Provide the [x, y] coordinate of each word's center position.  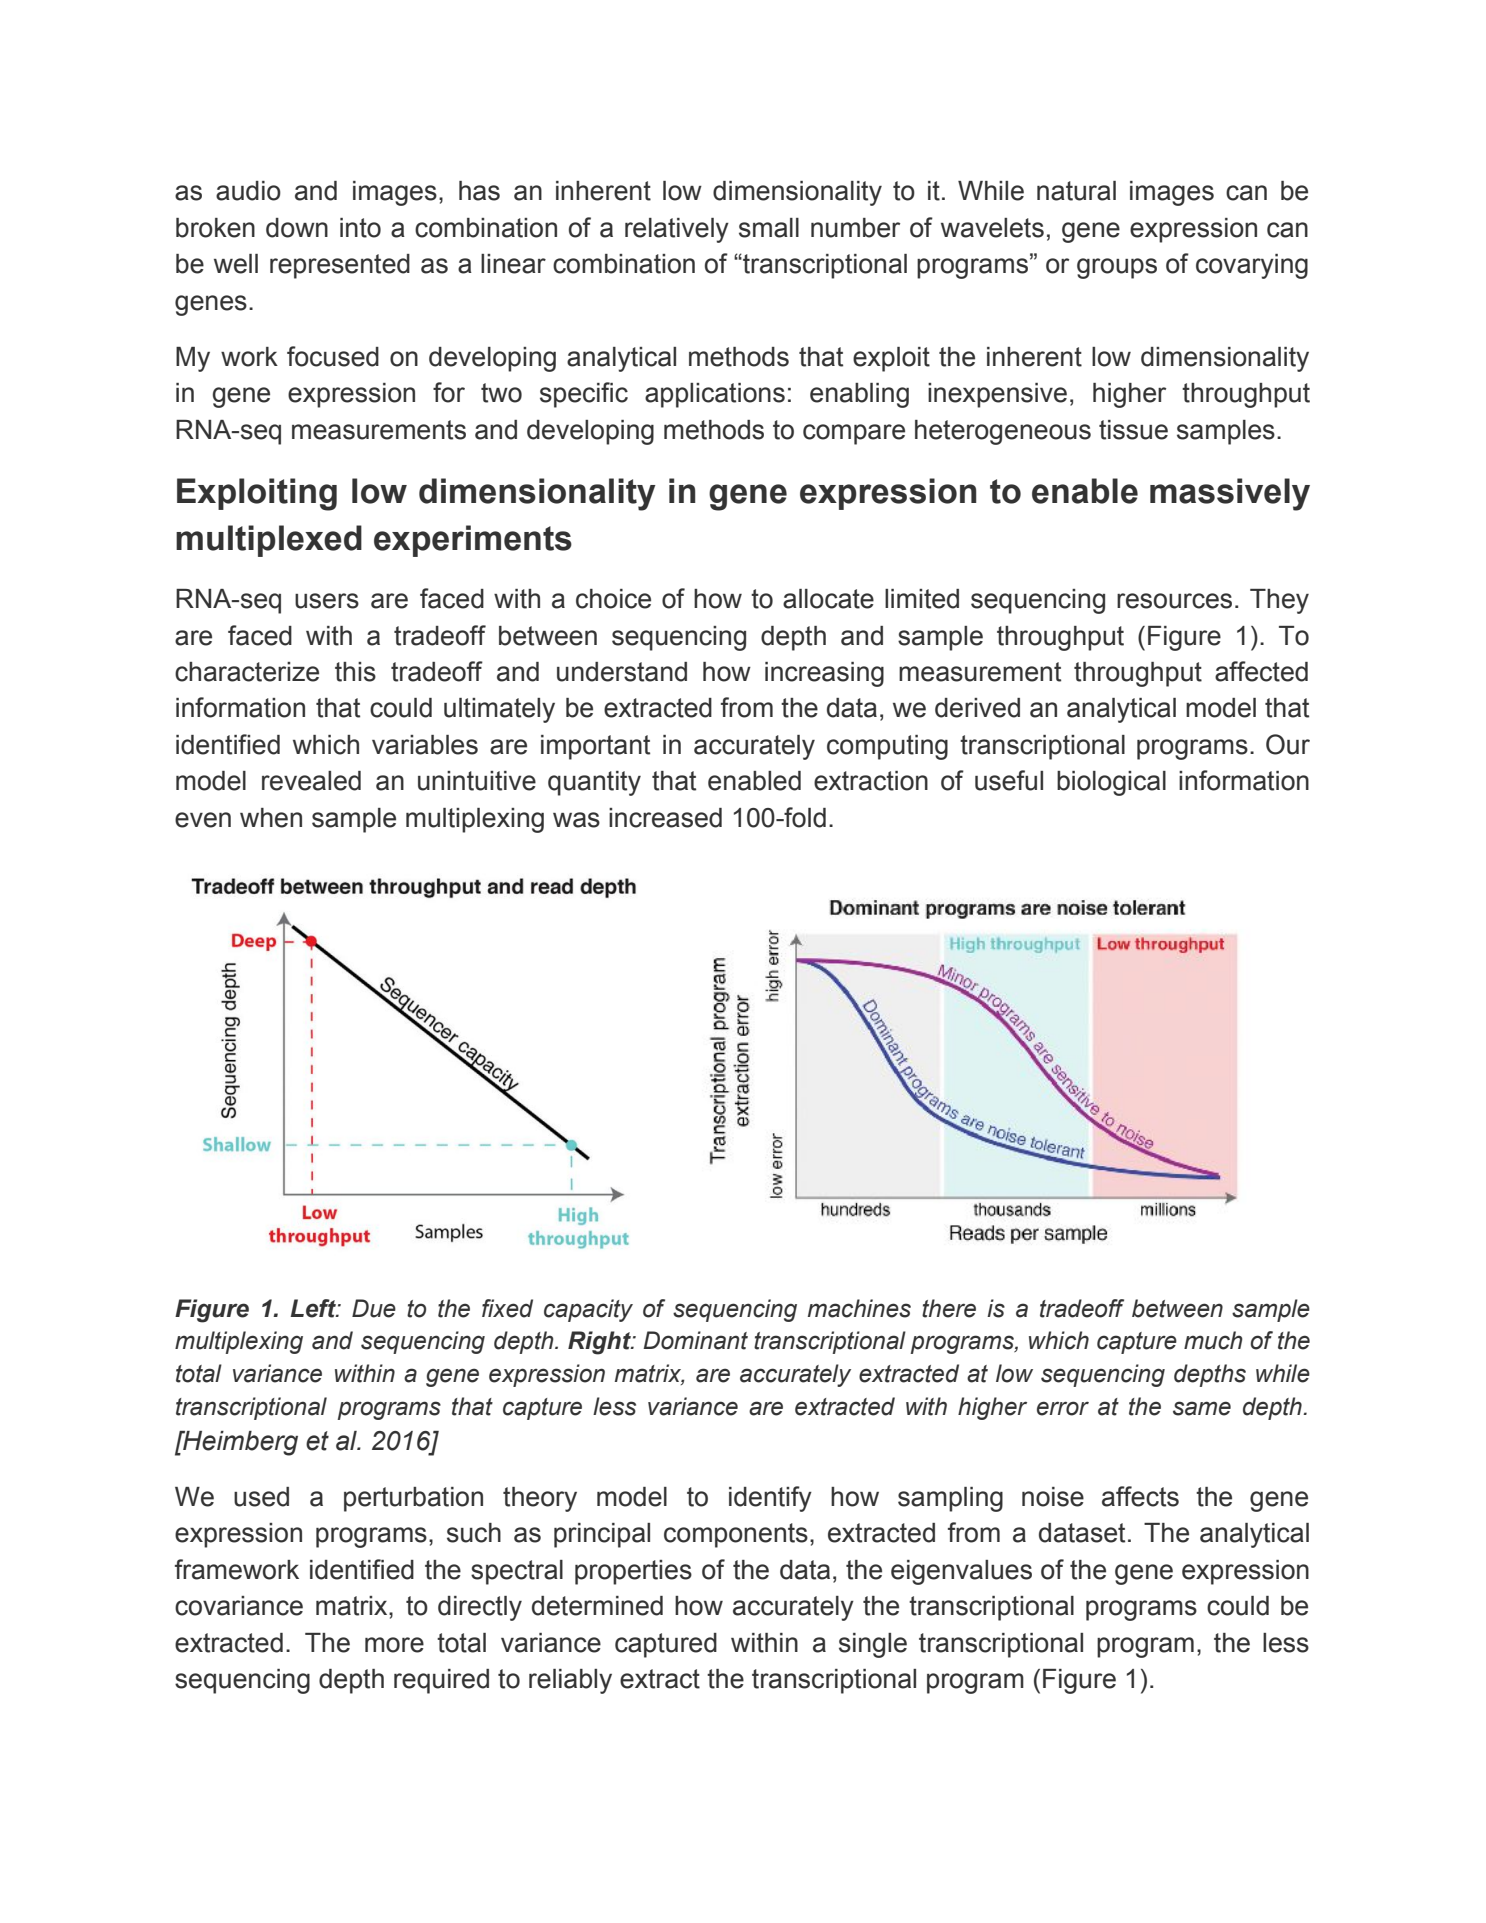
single [873, 1645]
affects [1140, 1496]
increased [665, 818]
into [360, 228]
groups [1117, 268]
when [271, 818]
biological [1111, 783]
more [394, 1645]
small [769, 228]
